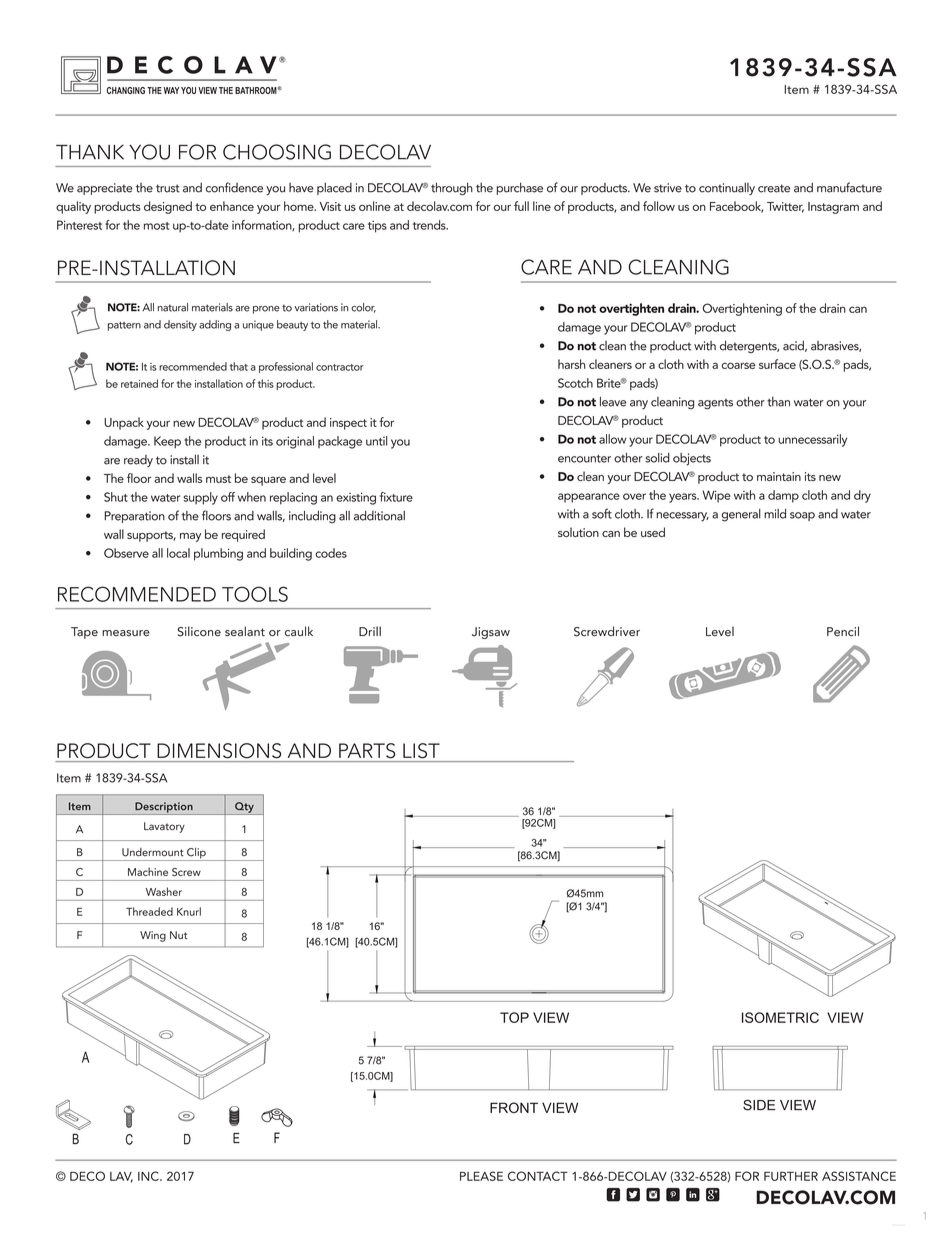  I want to click on Drill, so click(370, 631).
